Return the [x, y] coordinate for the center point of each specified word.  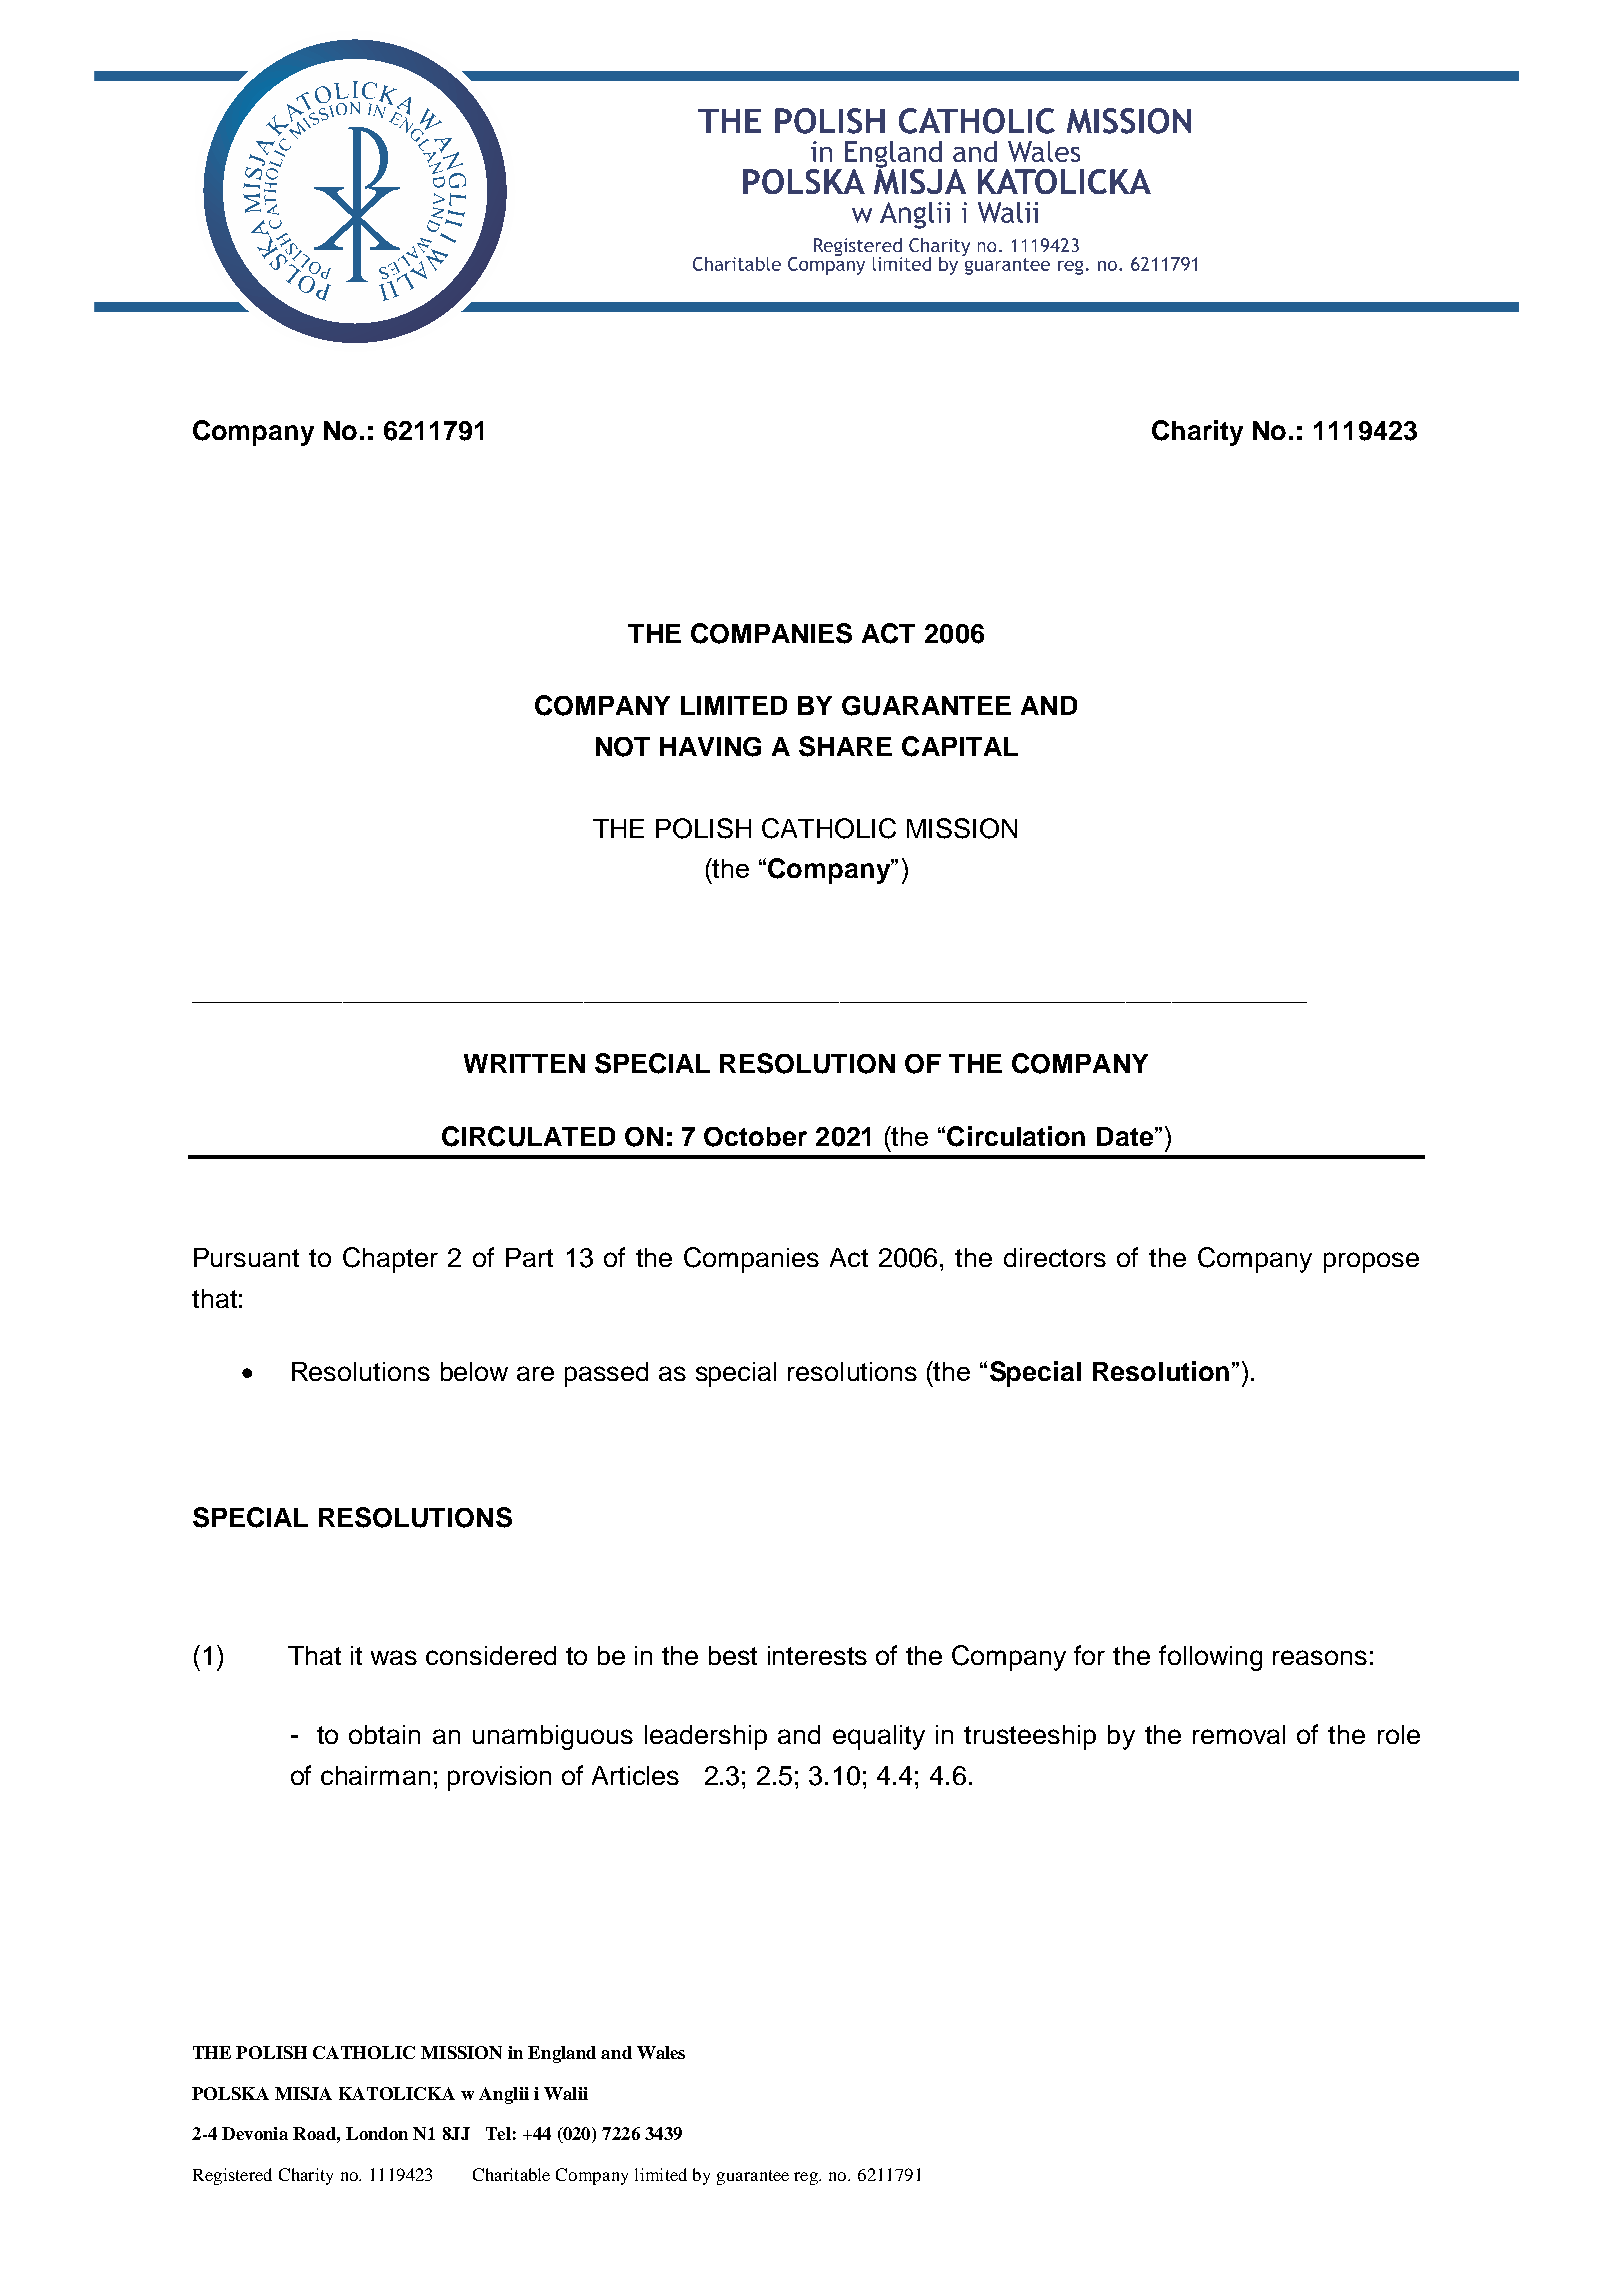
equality [879, 1737]
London [377, 2133]
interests [817, 1655]
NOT [623, 747]
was [394, 1657]
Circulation [1016, 1136]
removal [1239, 1734]
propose [1371, 1262]
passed [606, 1374]
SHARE [845, 746]
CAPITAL [960, 746]
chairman [375, 1775]
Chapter [390, 1260]
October [755, 1137]
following [1210, 1658]
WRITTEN [524, 1063]
